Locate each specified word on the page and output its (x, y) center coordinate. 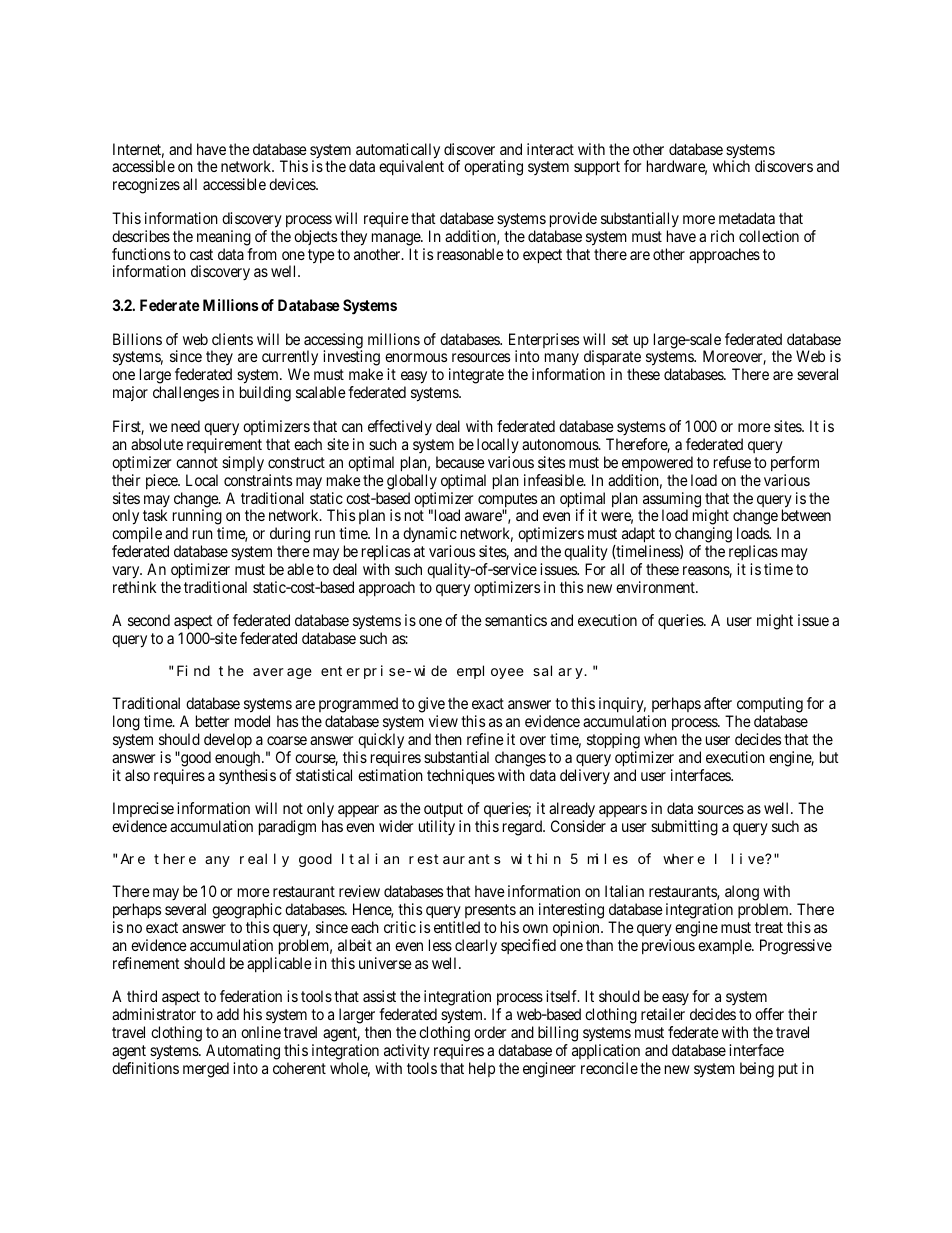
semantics (516, 620)
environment (656, 587)
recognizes (146, 186)
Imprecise (143, 811)
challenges (186, 394)
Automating (243, 1052)
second (149, 620)
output (443, 812)
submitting (684, 828)
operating (493, 168)
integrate (476, 376)
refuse (732, 462)
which (731, 166)
